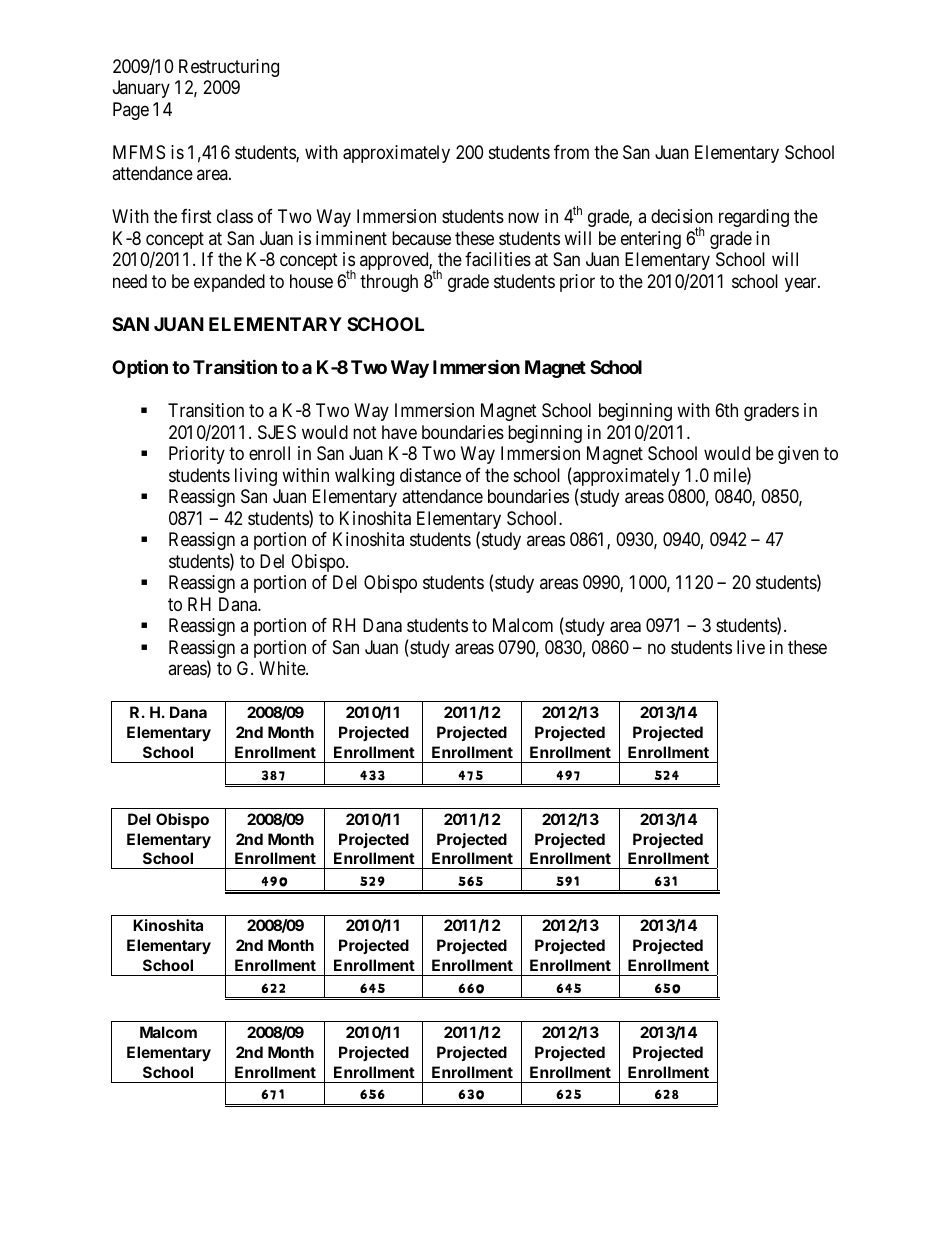 The image size is (952, 1233). I want to click on given, so click(798, 455).
